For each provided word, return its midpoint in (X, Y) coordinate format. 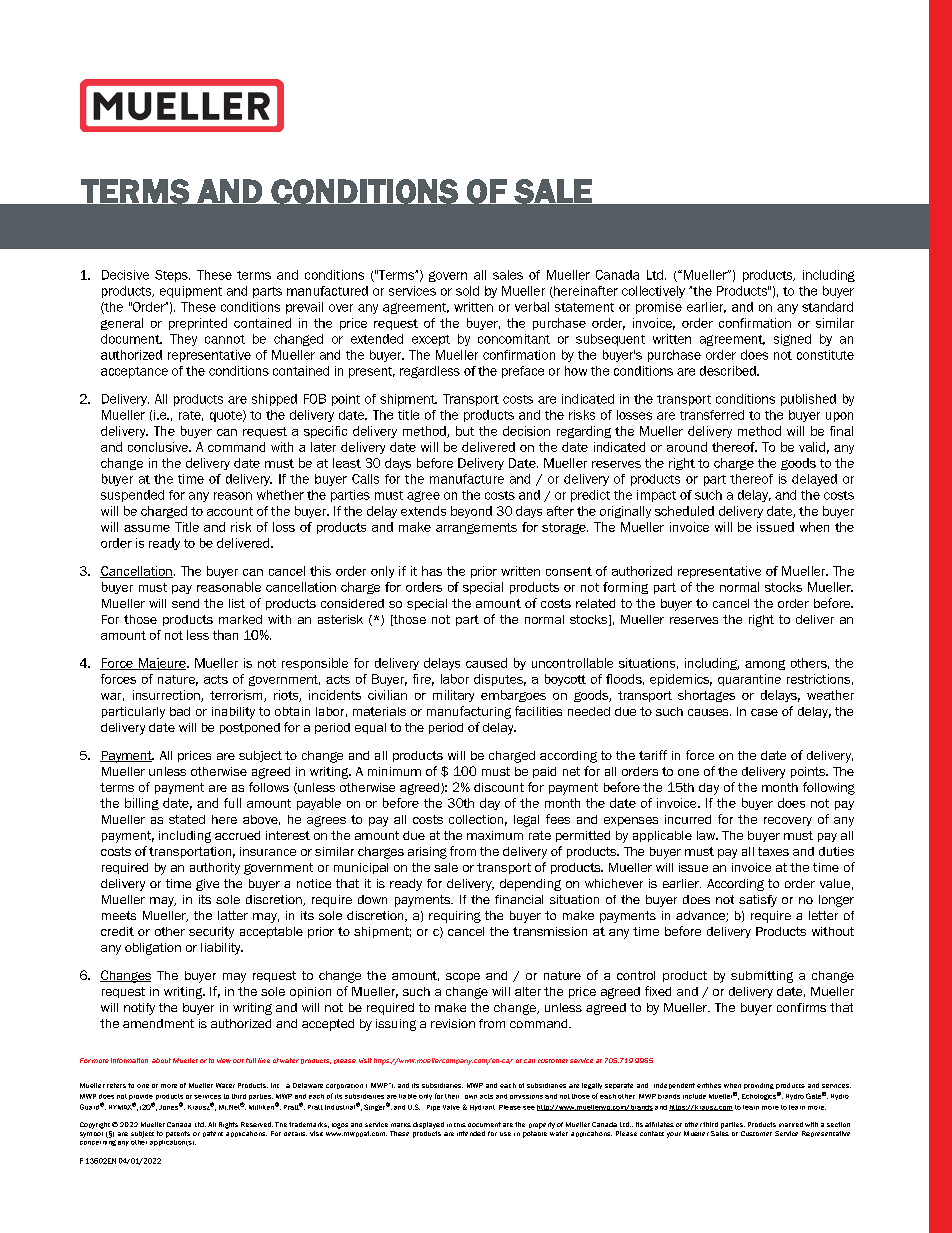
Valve (451, 1107)
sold (467, 291)
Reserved (257, 1124)
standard (827, 307)
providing (759, 1086)
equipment (191, 292)
